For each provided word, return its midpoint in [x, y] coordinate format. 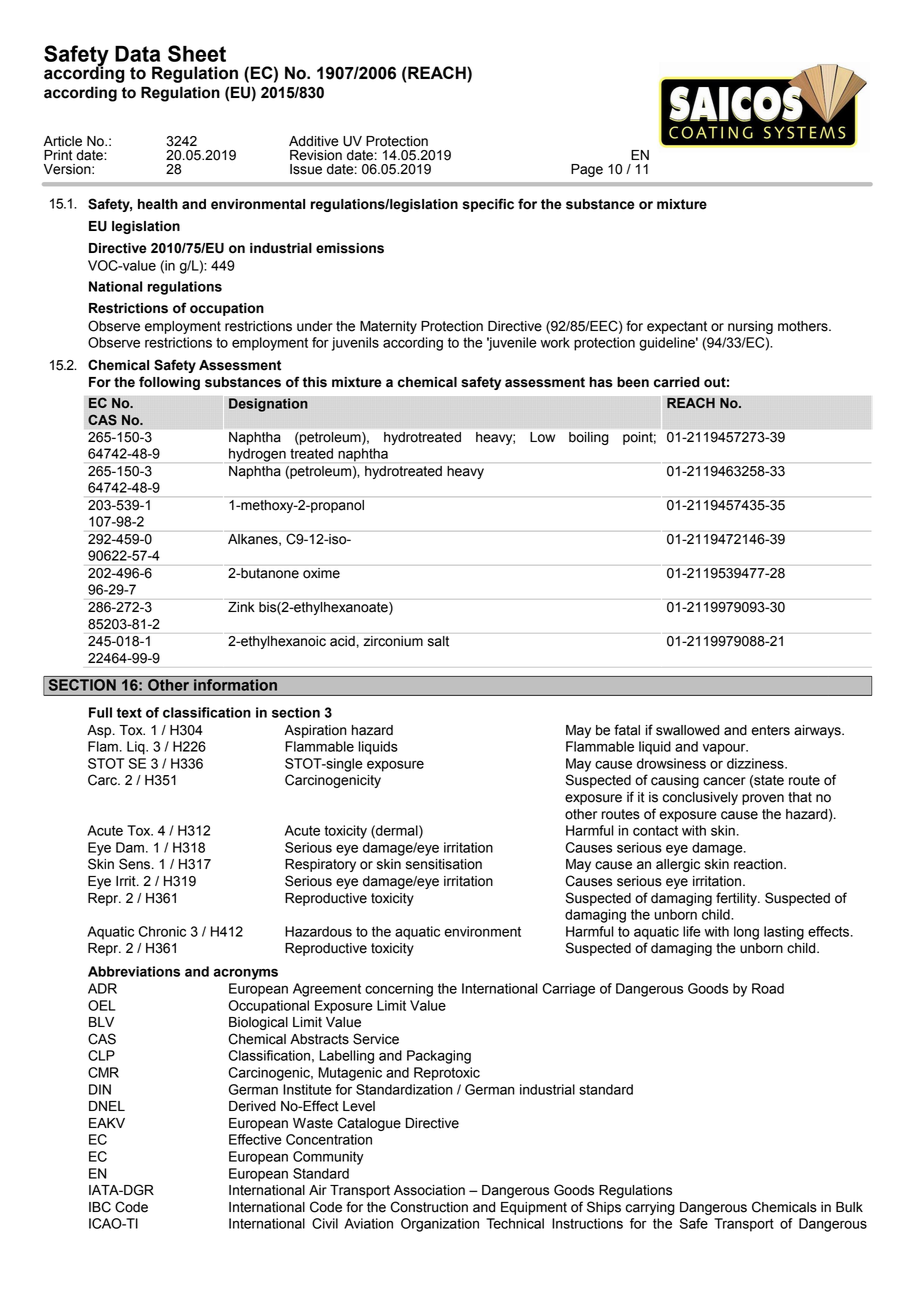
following [169, 383]
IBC [100, 1207]
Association [429, 1190]
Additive [314, 141]
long [746, 933]
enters [770, 730]
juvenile [512, 344]
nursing [750, 327]
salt [438, 641]
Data [137, 54]
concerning [399, 990]
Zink [241, 607]
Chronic [162, 931]
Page [587, 170]
